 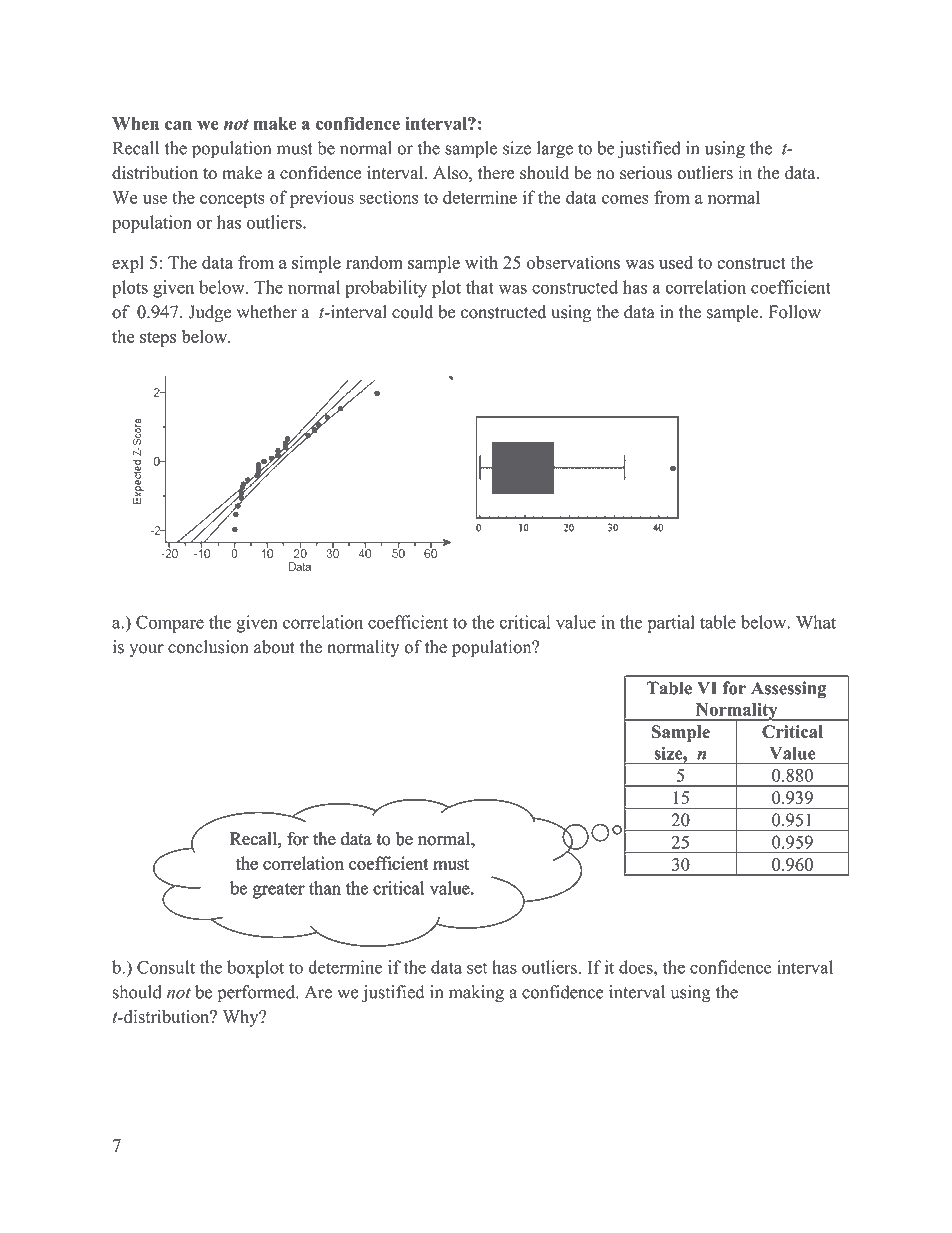 What do you see at coordinates (789, 690) in the screenshot?
I see `Assessing` at bounding box center [789, 690].
